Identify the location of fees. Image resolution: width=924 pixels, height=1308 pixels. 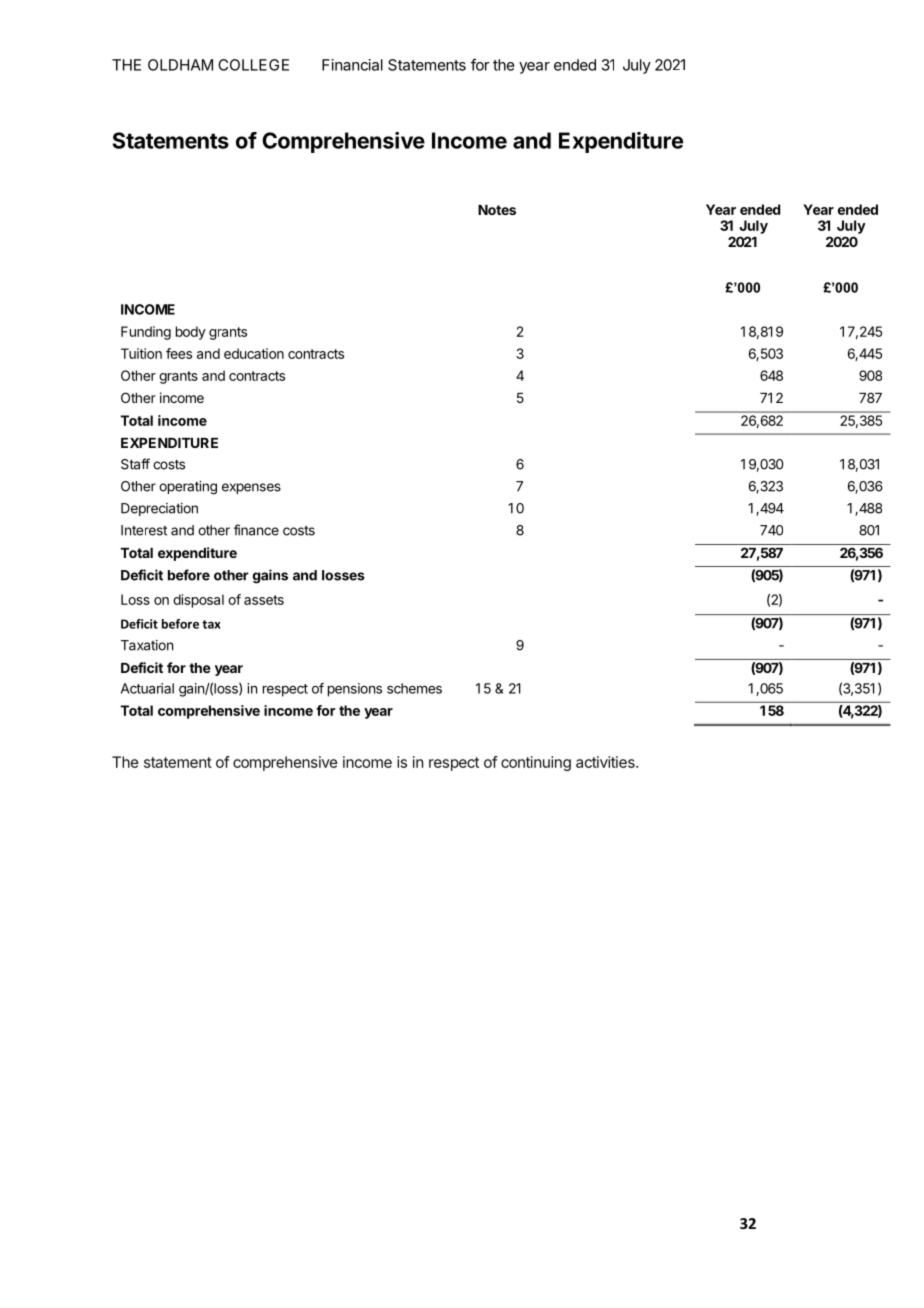
(179, 353).
